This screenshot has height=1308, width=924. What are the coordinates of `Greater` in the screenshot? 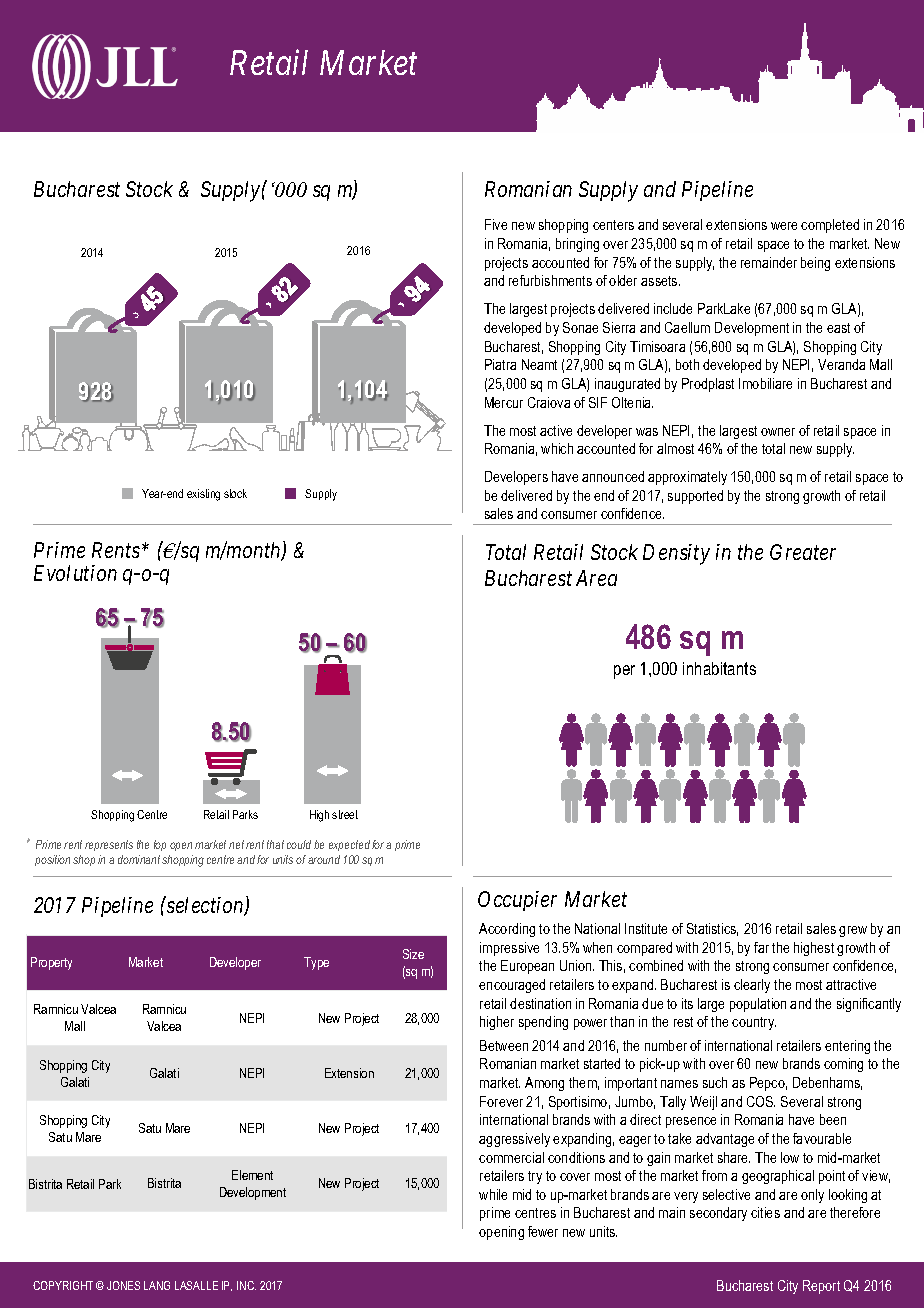 It's located at (803, 552).
